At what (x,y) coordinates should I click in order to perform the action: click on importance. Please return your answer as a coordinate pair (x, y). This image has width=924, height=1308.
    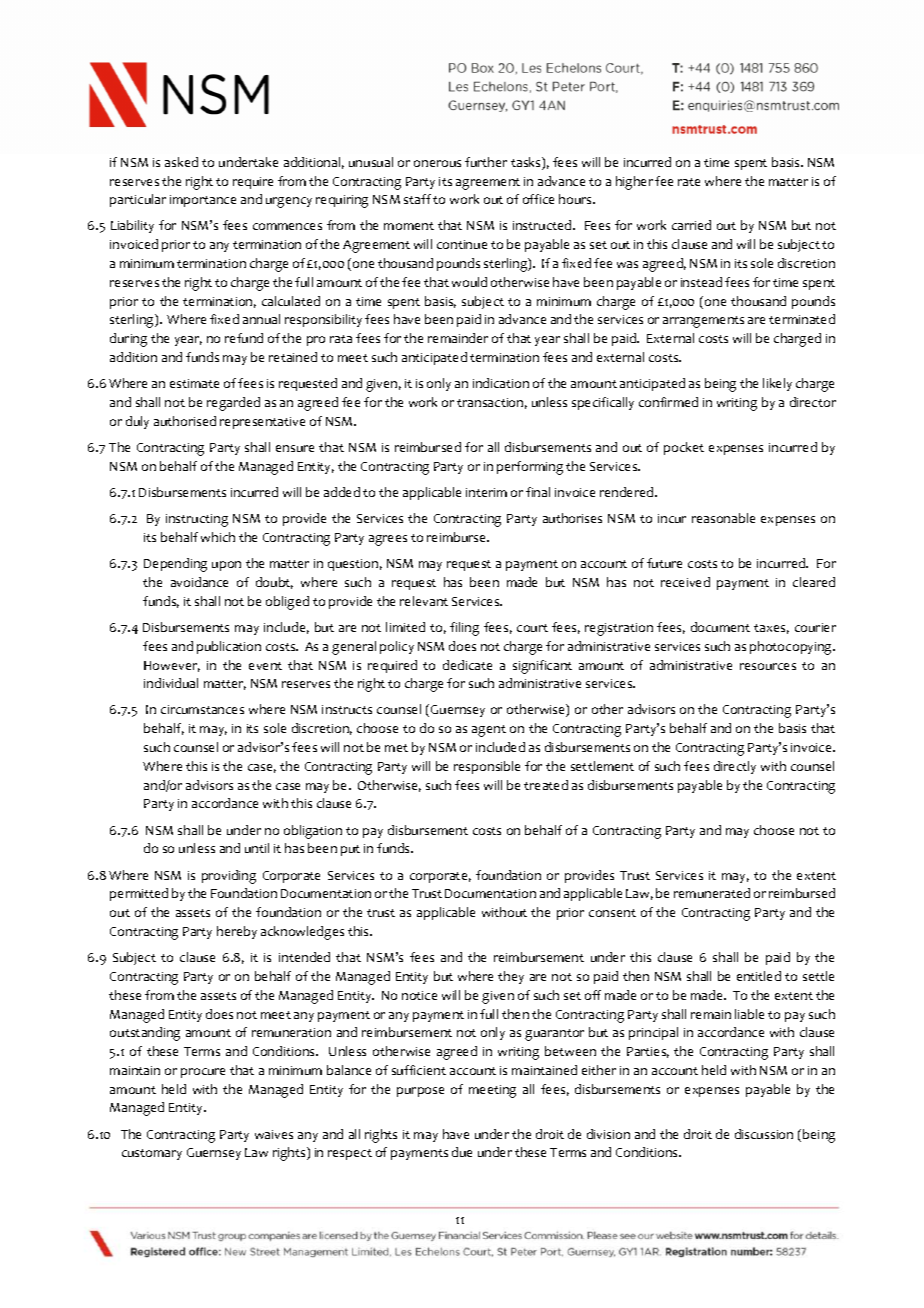
    Looking at the image, I should click on (203, 201).
